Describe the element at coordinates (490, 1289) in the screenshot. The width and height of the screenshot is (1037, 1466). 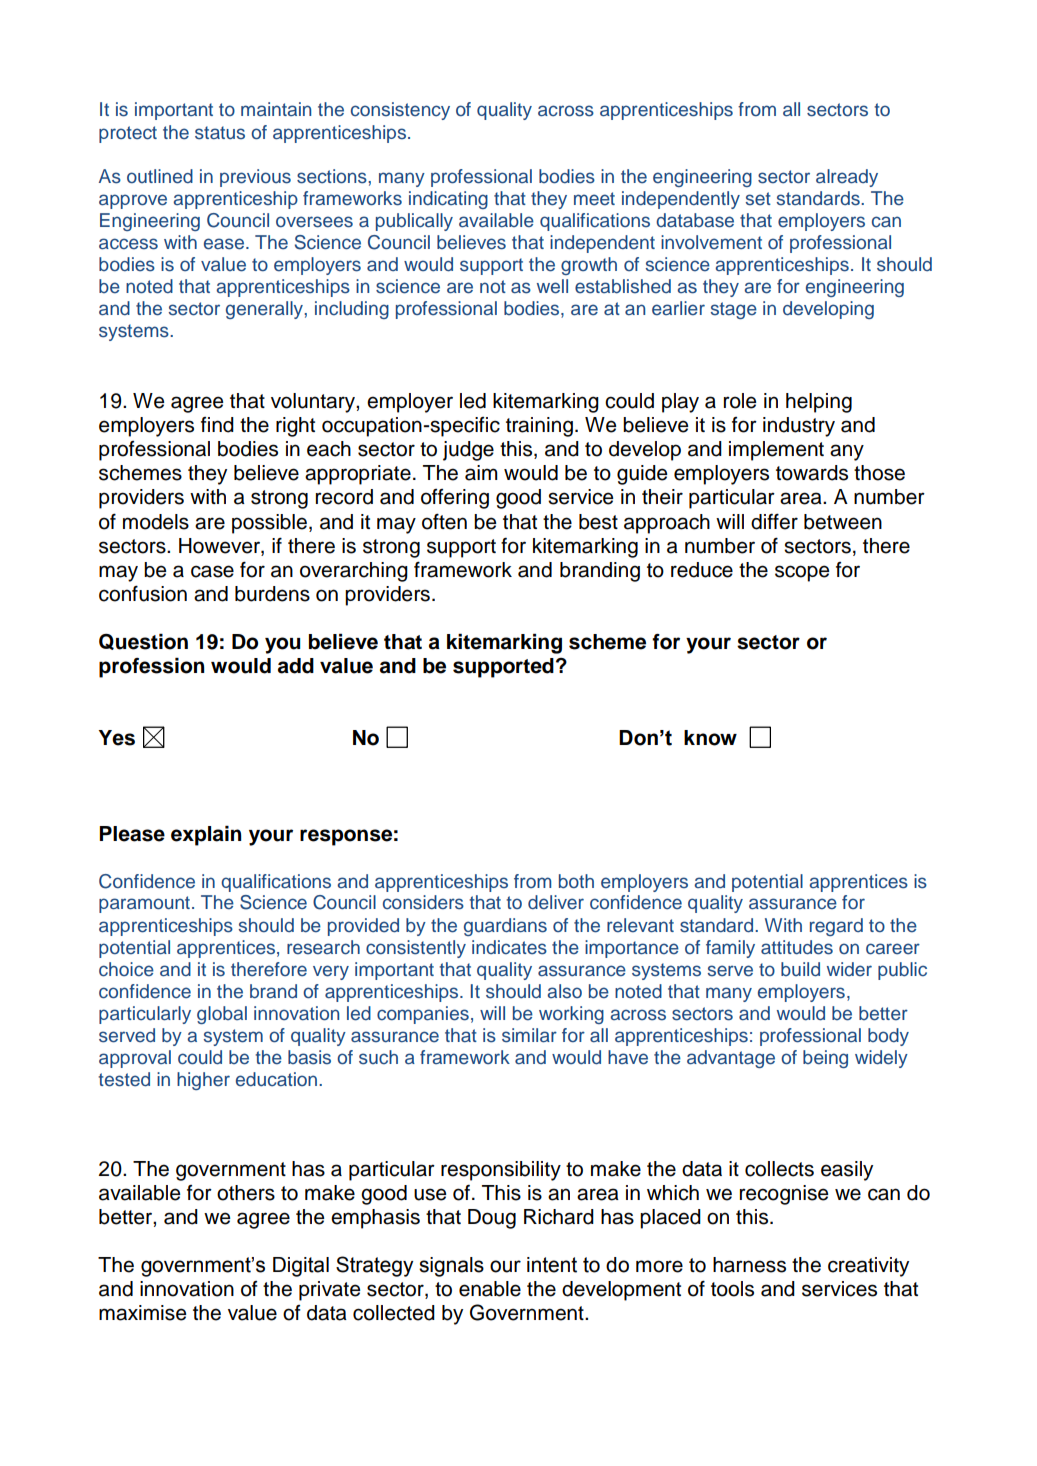
I see `enable` at that location.
